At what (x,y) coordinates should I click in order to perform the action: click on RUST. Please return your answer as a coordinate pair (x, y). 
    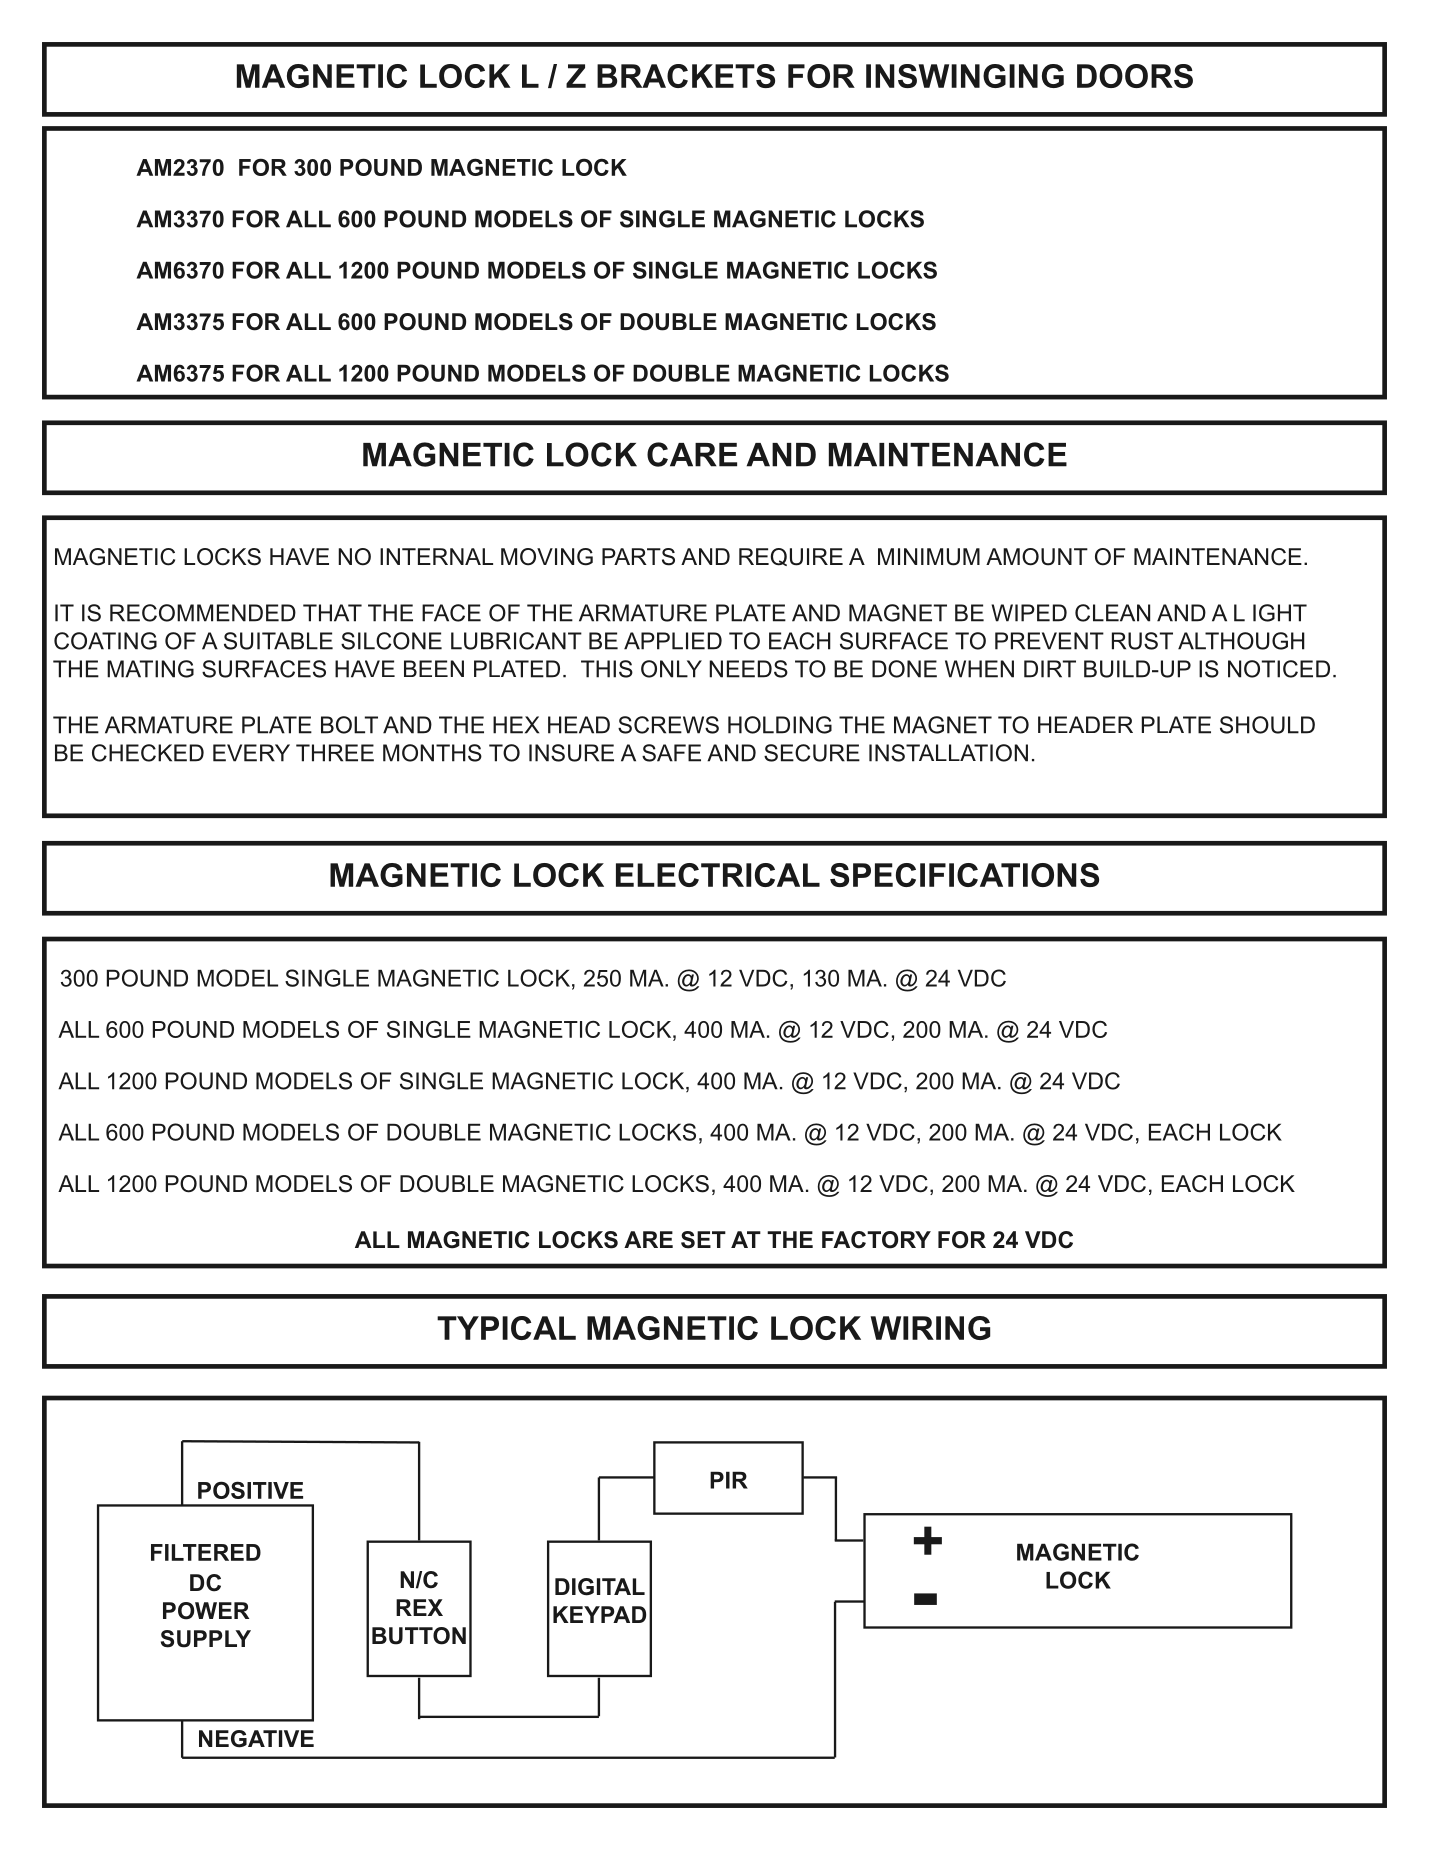
    Looking at the image, I should click on (1142, 641).
